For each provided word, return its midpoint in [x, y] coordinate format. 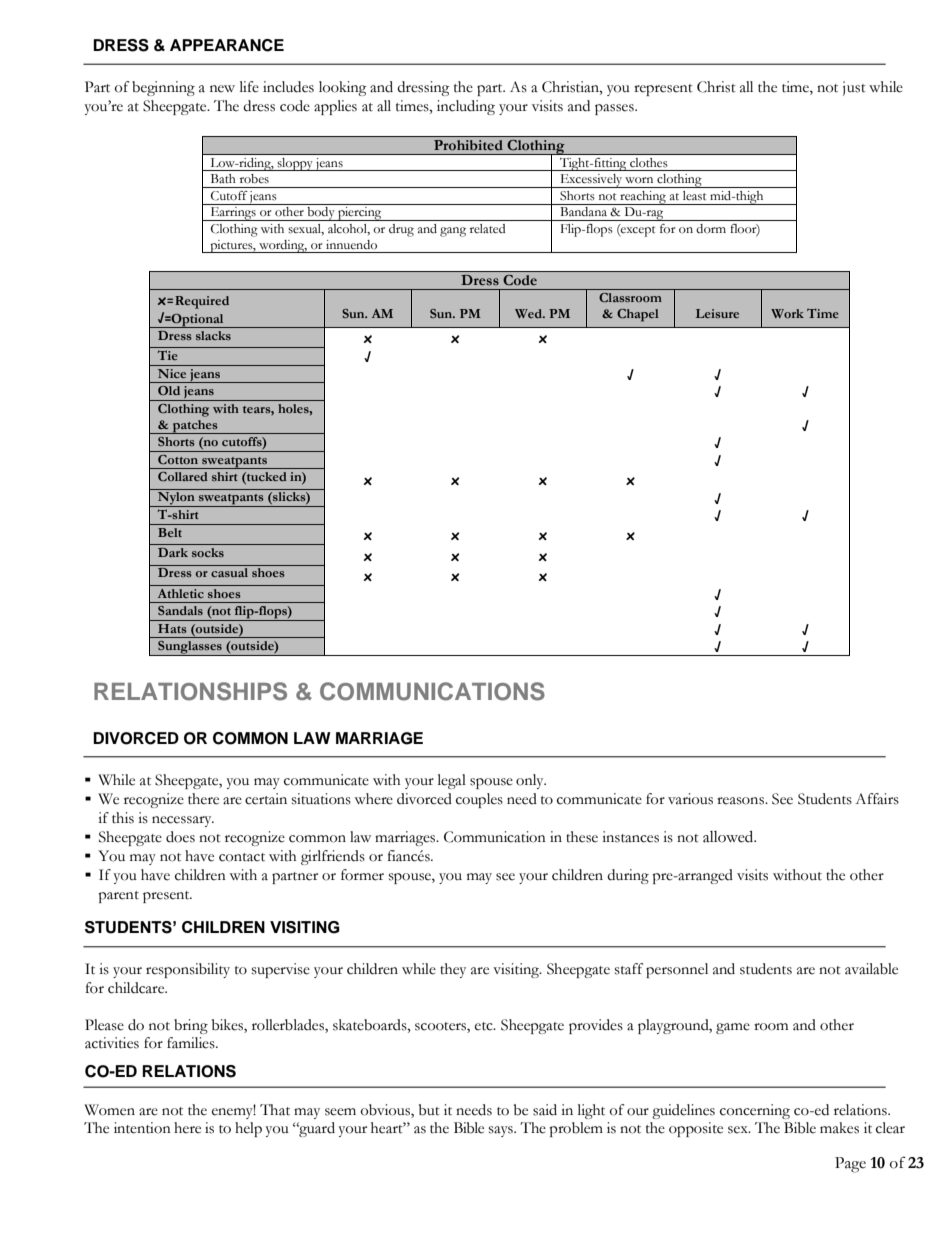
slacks [213, 335]
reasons [741, 801]
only [531, 781]
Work [787, 313]
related [487, 228]
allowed [729, 836]
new [222, 89]
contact [242, 857]
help [248, 1129]
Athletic [181, 593]
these [582, 837]
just [854, 88]
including [466, 107]
